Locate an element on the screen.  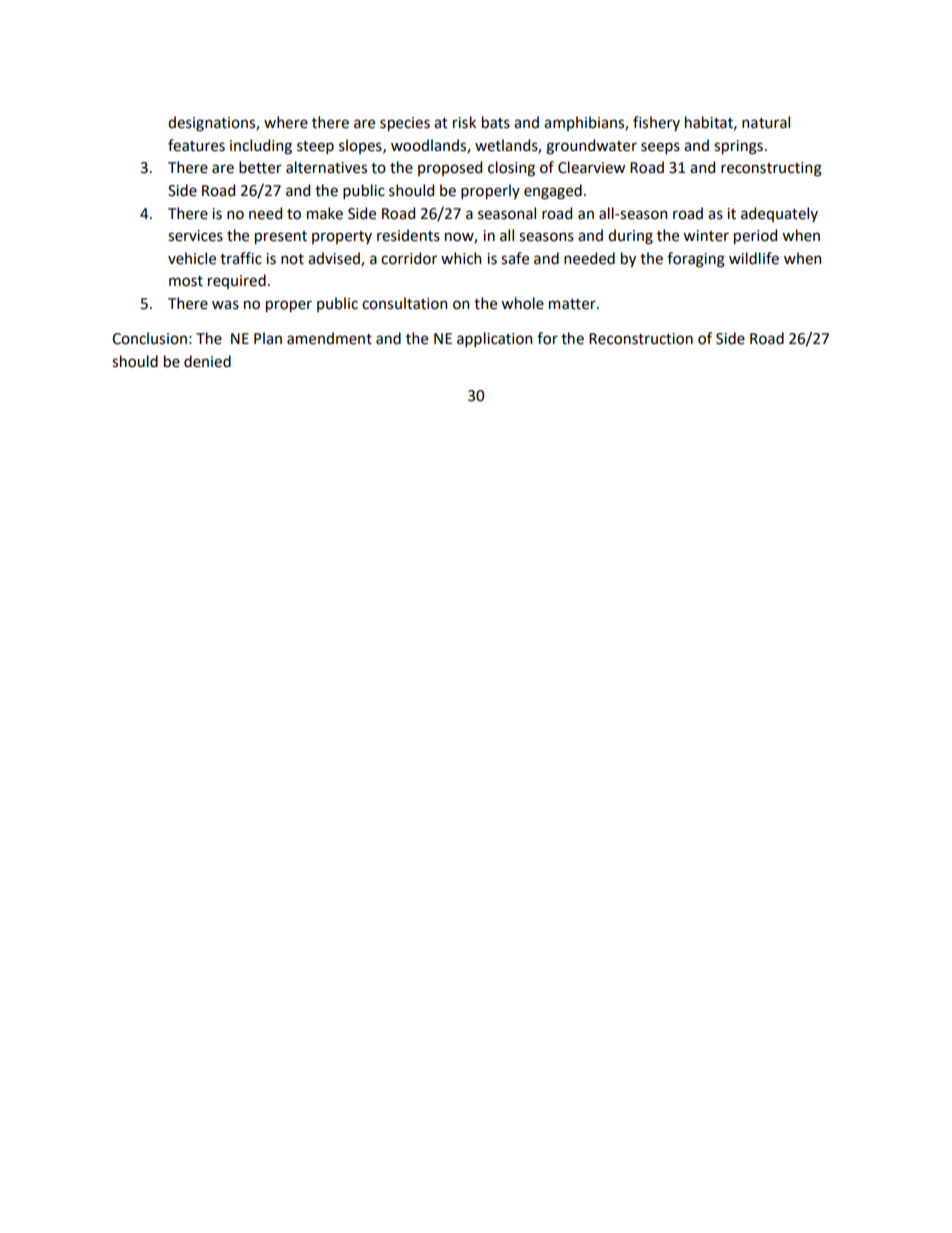
matter is located at coordinates (573, 304).
